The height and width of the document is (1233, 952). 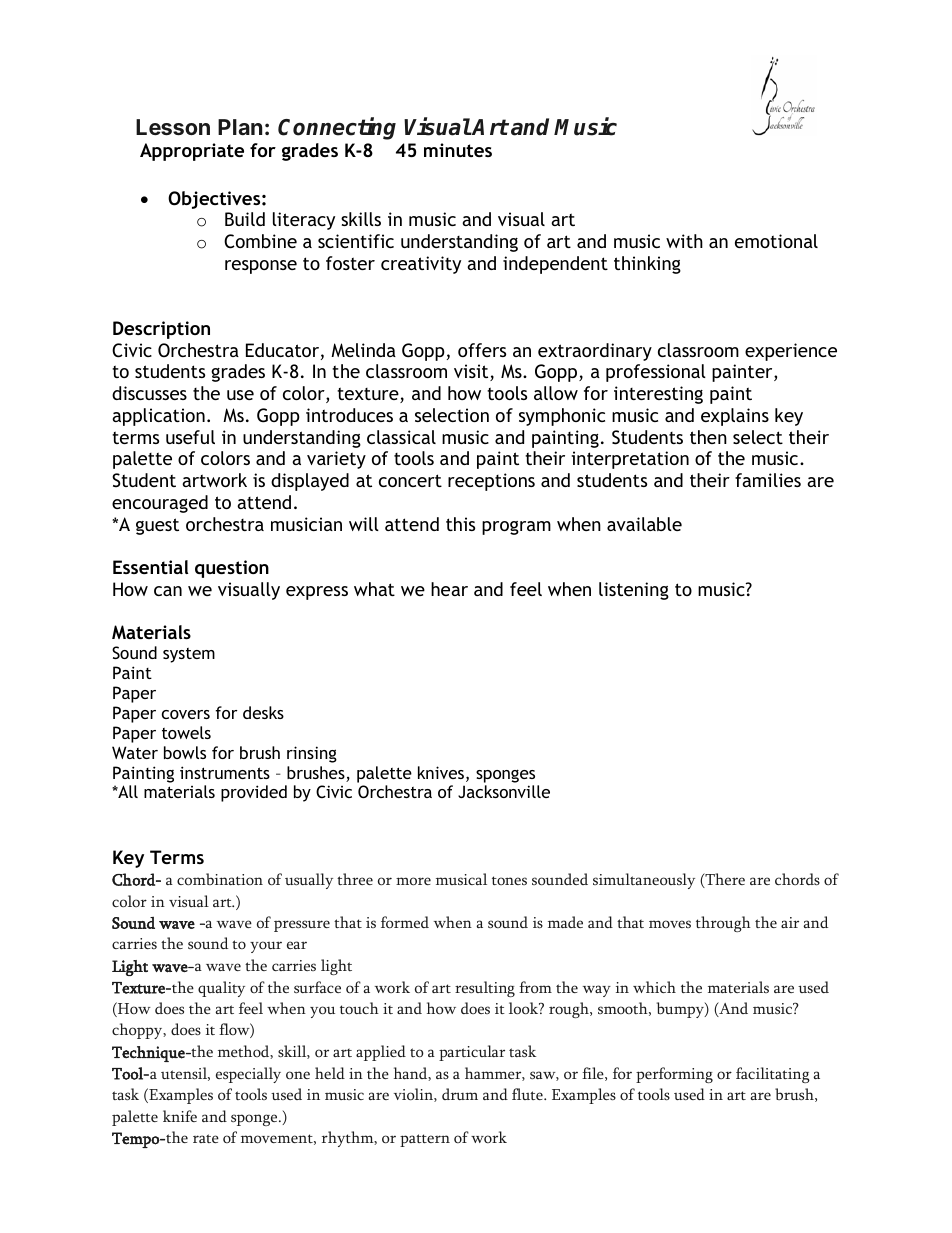 I want to click on knife, so click(x=180, y=1116).
